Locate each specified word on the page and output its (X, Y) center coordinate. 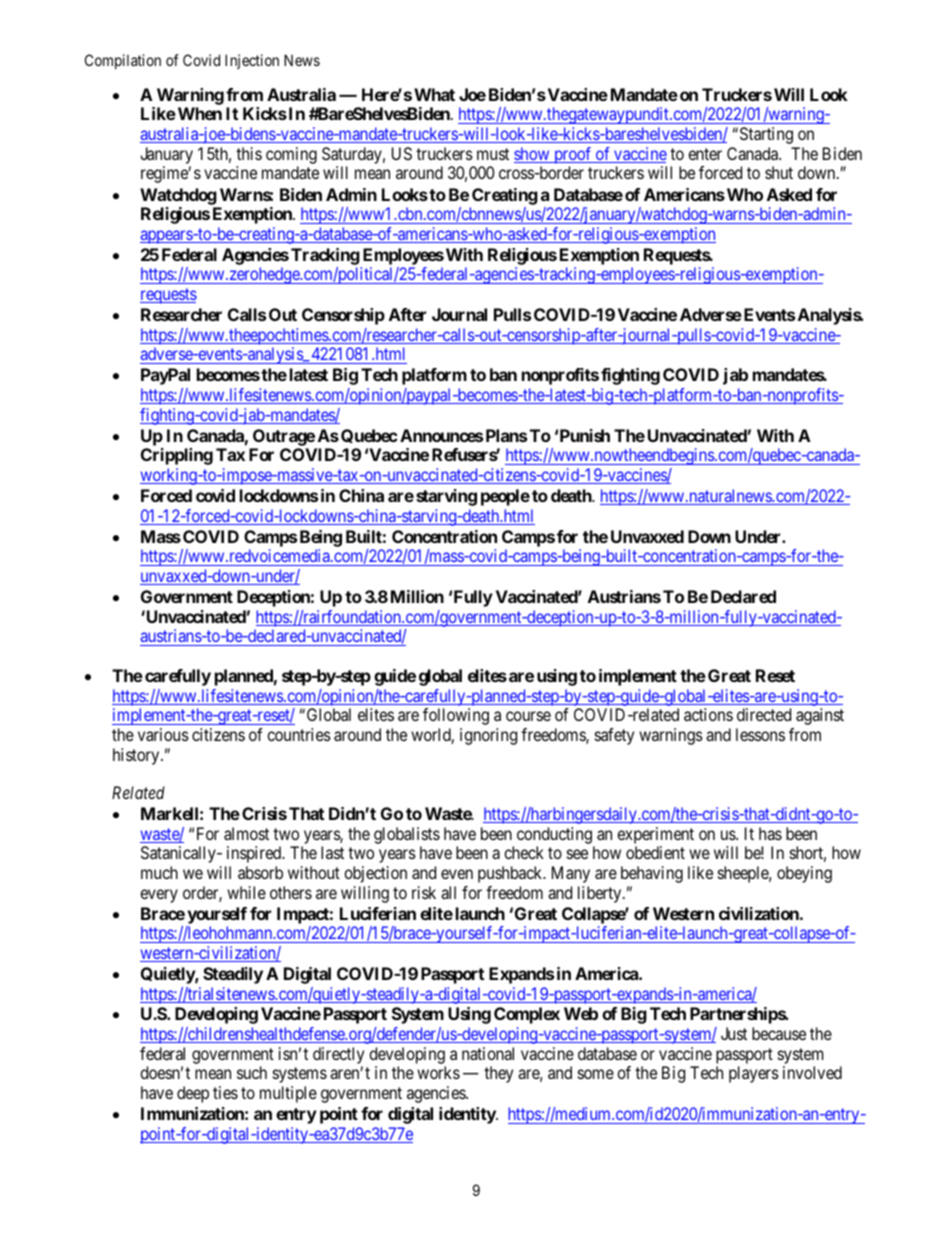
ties (225, 1092)
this (249, 153)
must (493, 154)
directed (764, 714)
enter (705, 154)
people (505, 497)
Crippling (177, 456)
